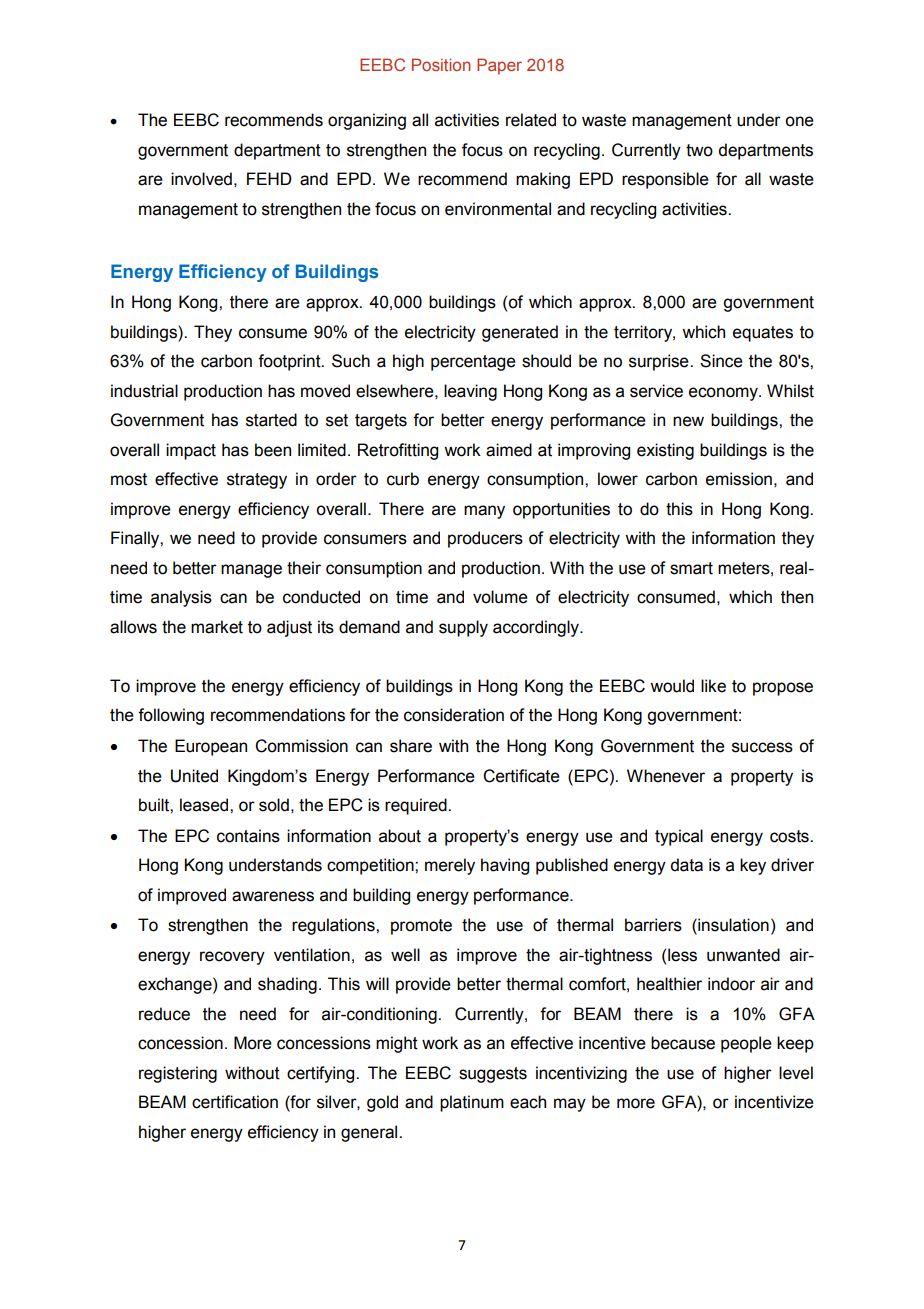 The width and height of the image is (924, 1309). What do you see at coordinates (235, 1102) in the image?
I see `certification` at bounding box center [235, 1102].
